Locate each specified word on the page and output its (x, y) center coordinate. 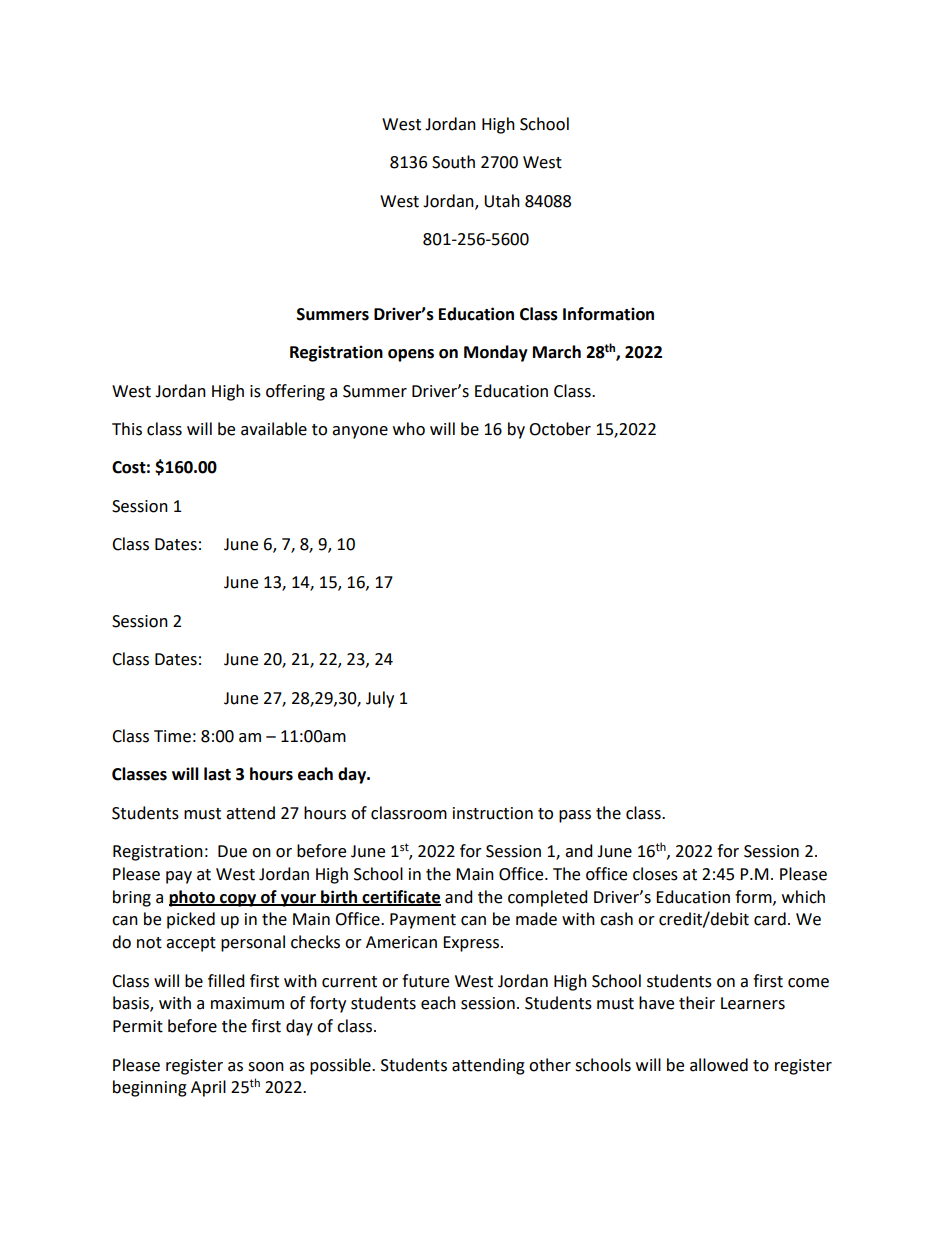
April (208, 1088)
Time (172, 736)
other (550, 1065)
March (557, 352)
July (380, 699)
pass (575, 816)
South (453, 162)
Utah (502, 201)
